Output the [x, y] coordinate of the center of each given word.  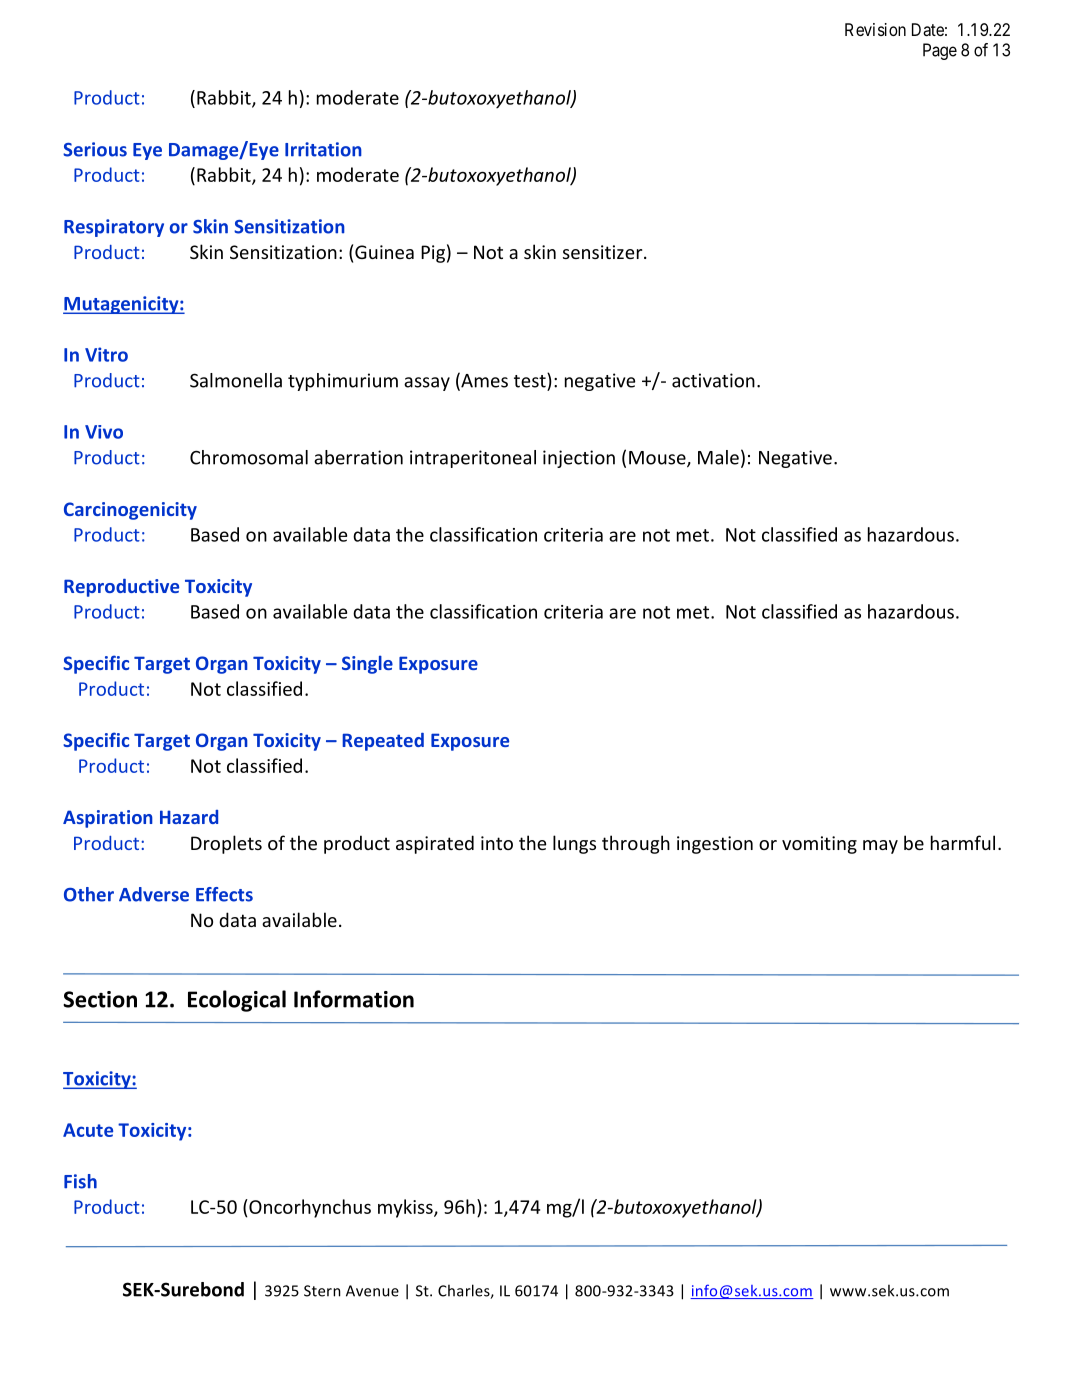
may [880, 847]
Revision [875, 29]
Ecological [237, 1001]
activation [713, 380]
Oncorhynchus [309, 1208]
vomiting [819, 845]
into [497, 843]
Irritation [323, 149]
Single [367, 665]
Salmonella [236, 380]
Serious [95, 149]
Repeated [383, 742]
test [531, 380]
